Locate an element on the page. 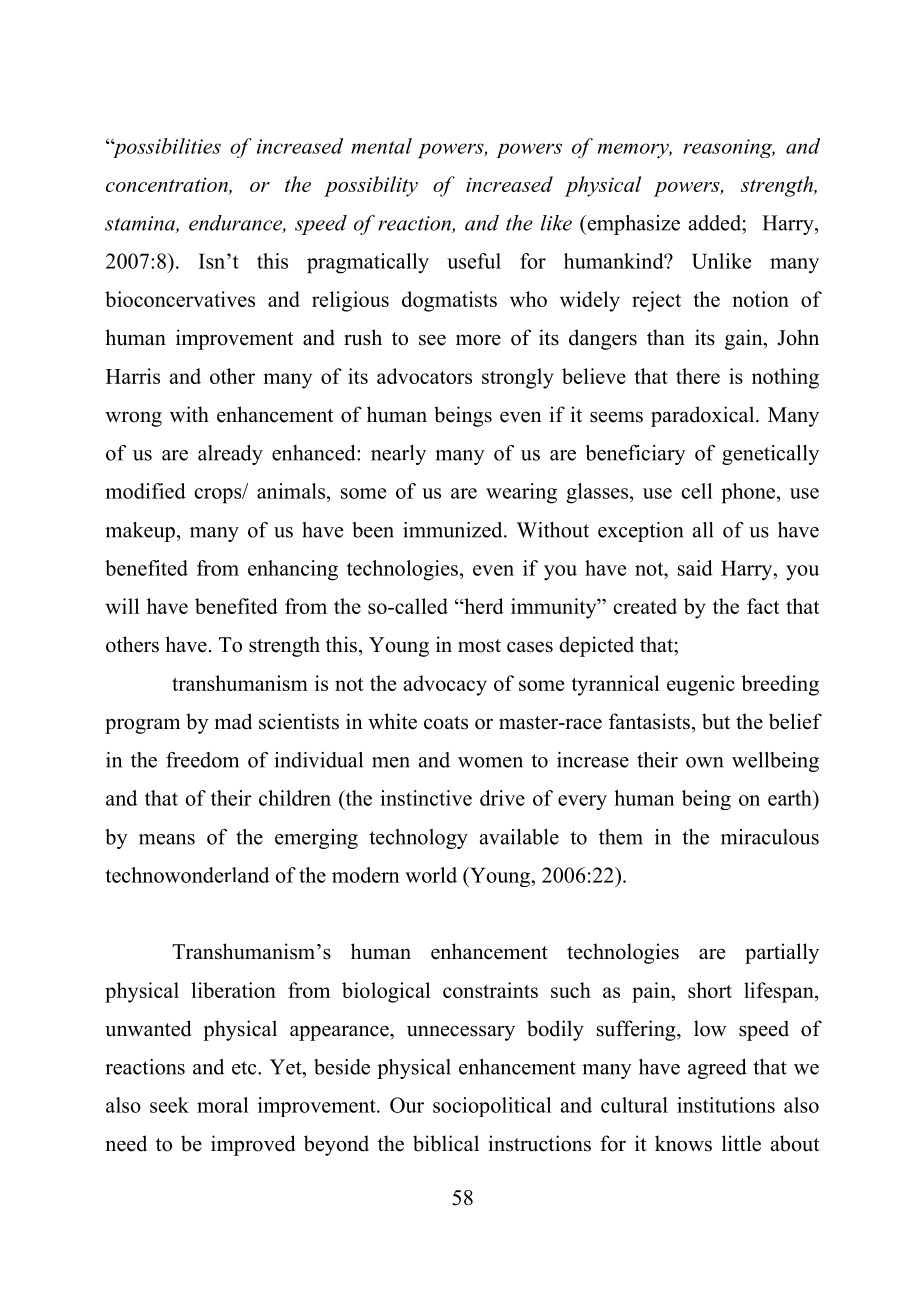 The width and height of the image is (924, 1314). possibilities is located at coordinates (166, 148).
